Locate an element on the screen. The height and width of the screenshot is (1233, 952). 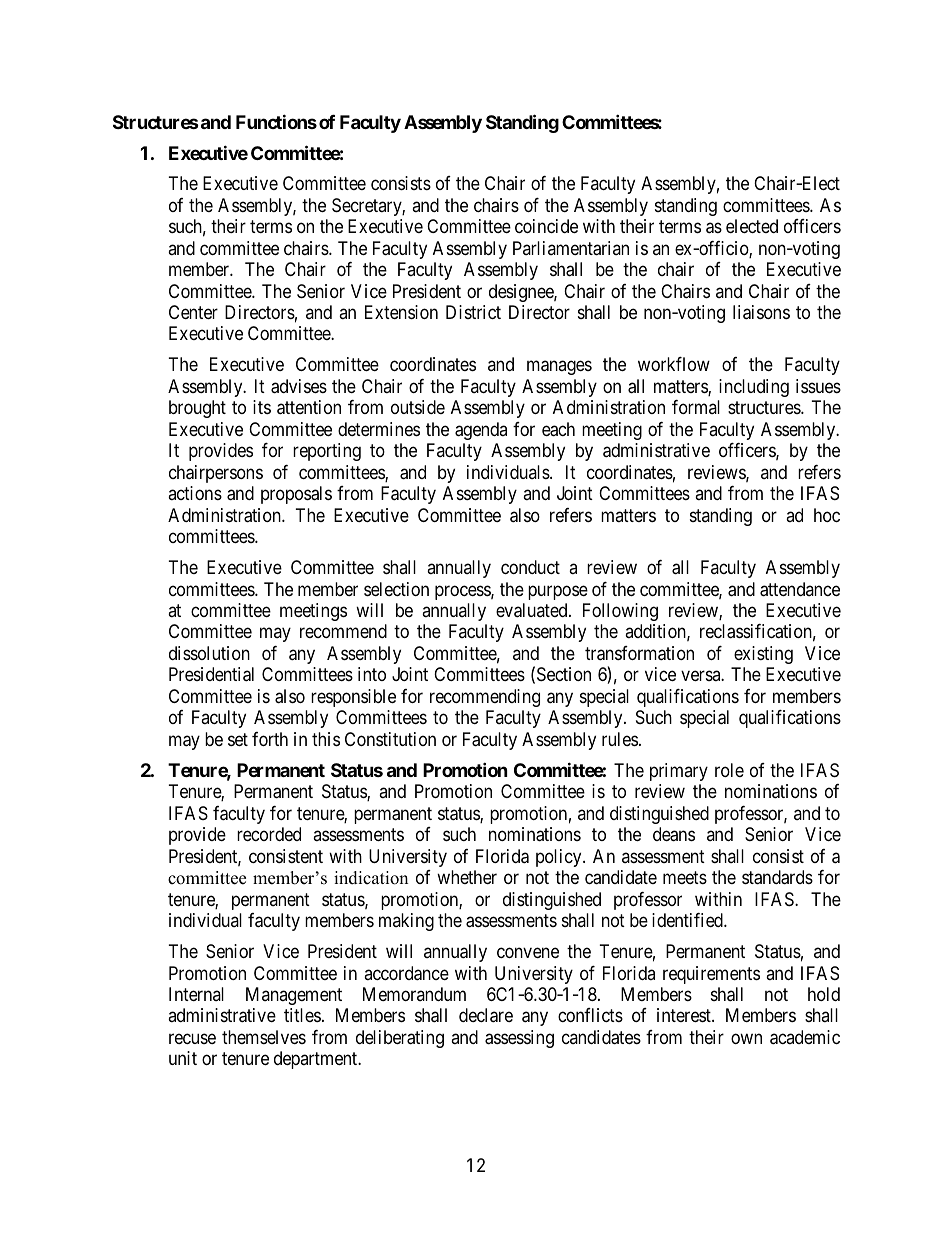
hoc is located at coordinates (827, 515).
